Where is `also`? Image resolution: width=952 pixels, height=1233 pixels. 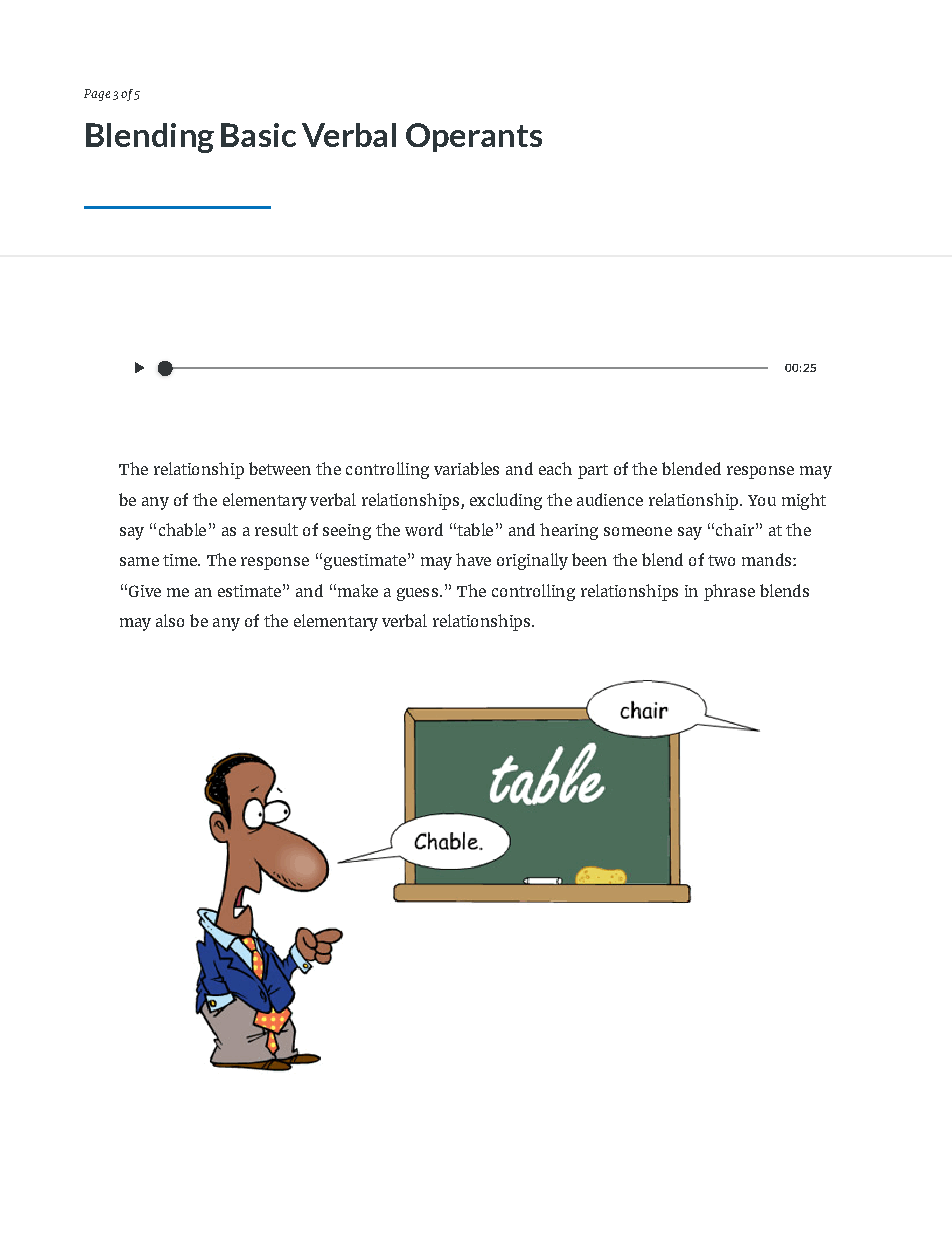
also is located at coordinates (170, 620).
